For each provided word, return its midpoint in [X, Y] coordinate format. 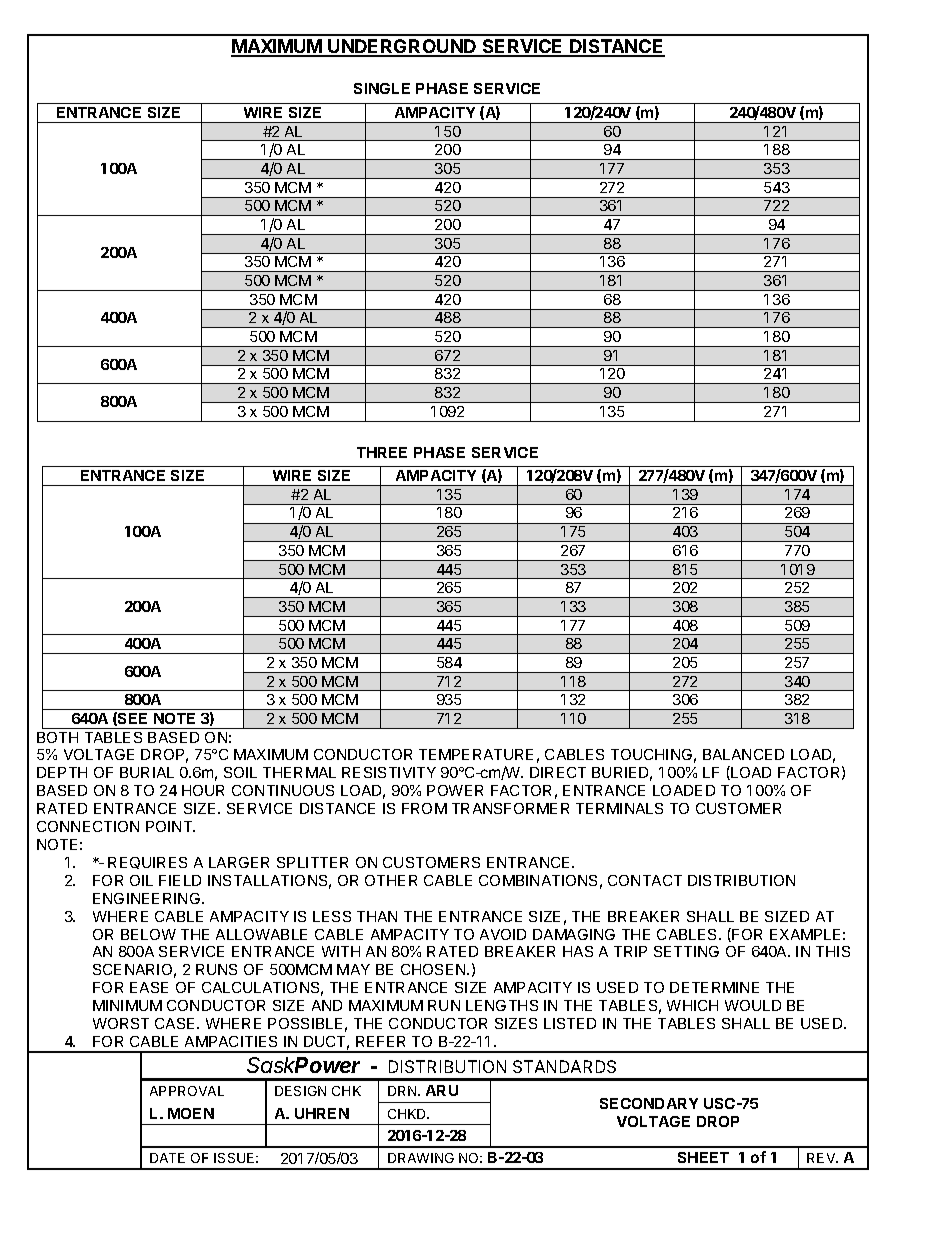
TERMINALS [619, 808]
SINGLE [382, 88]
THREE [382, 452]
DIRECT [558, 772]
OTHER [391, 880]
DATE [167, 1158]
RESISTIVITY [389, 772]
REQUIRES [147, 863]
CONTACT [645, 880]
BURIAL [147, 772]
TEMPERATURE [476, 754]
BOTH [57, 737]
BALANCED [743, 754]
